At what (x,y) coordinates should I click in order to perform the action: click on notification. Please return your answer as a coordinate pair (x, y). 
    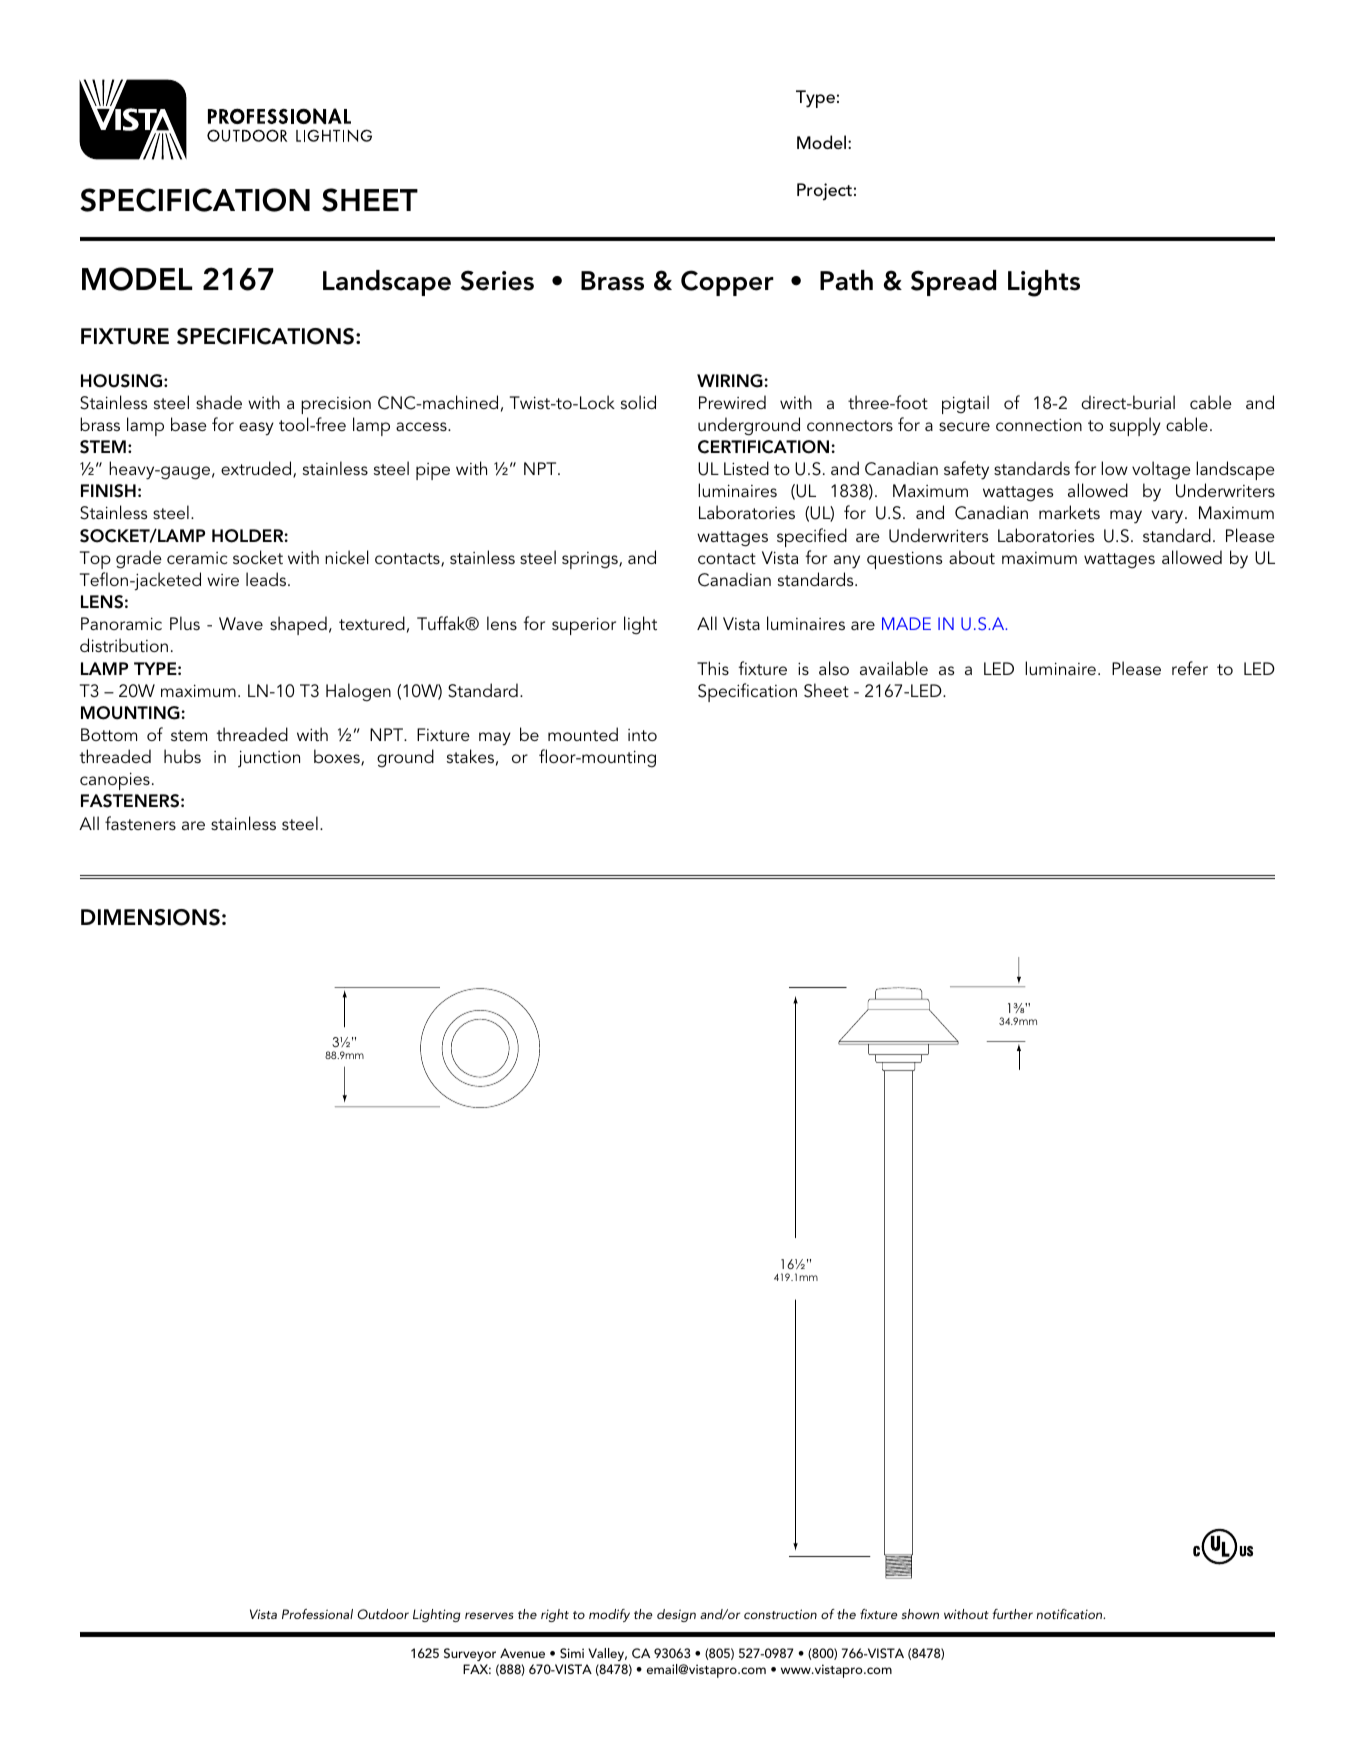
    Looking at the image, I should click on (1070, 1614).
